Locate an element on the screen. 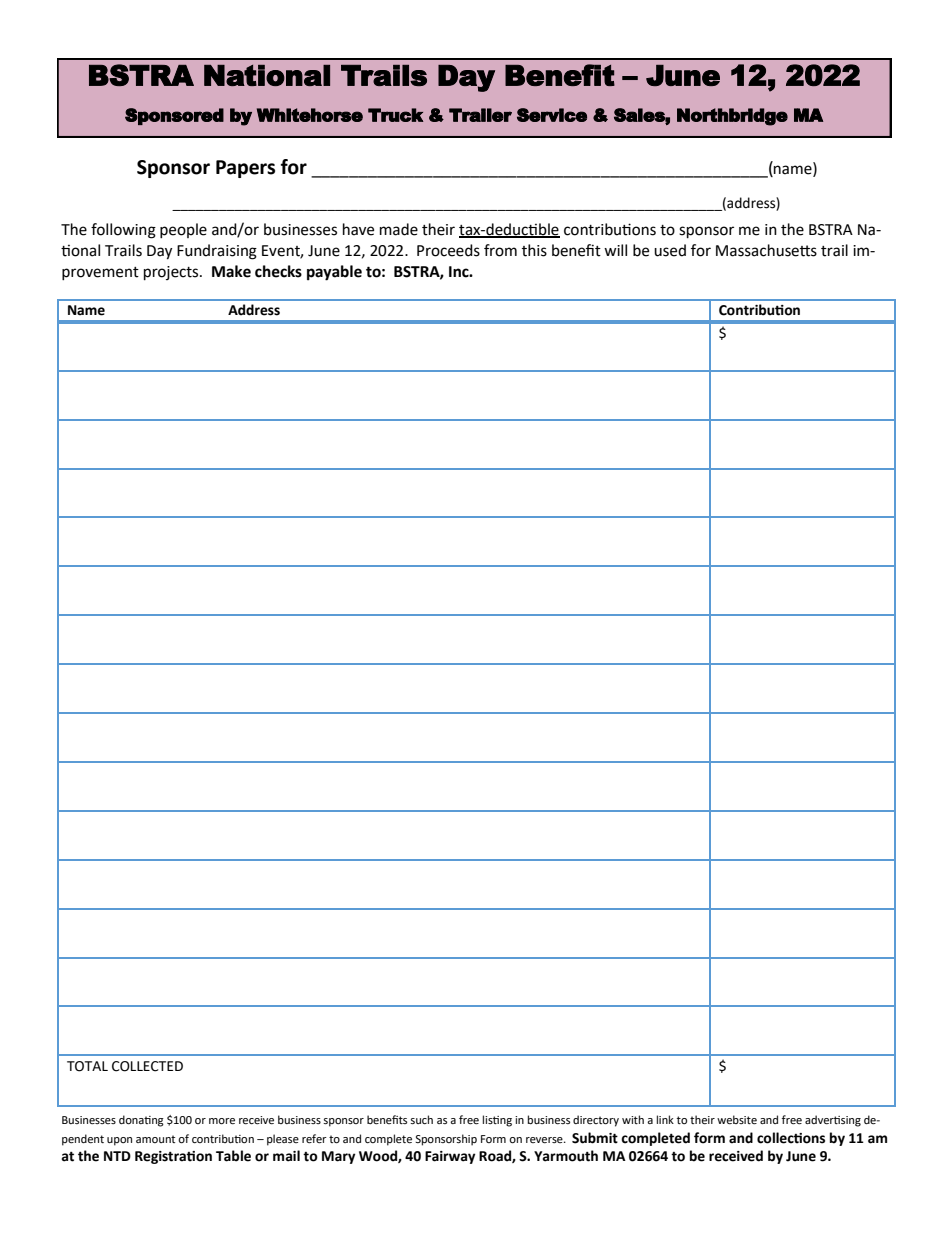 The width and height of the screenshot is (952, 1233). amount is located at coordinates (155, 1139).
